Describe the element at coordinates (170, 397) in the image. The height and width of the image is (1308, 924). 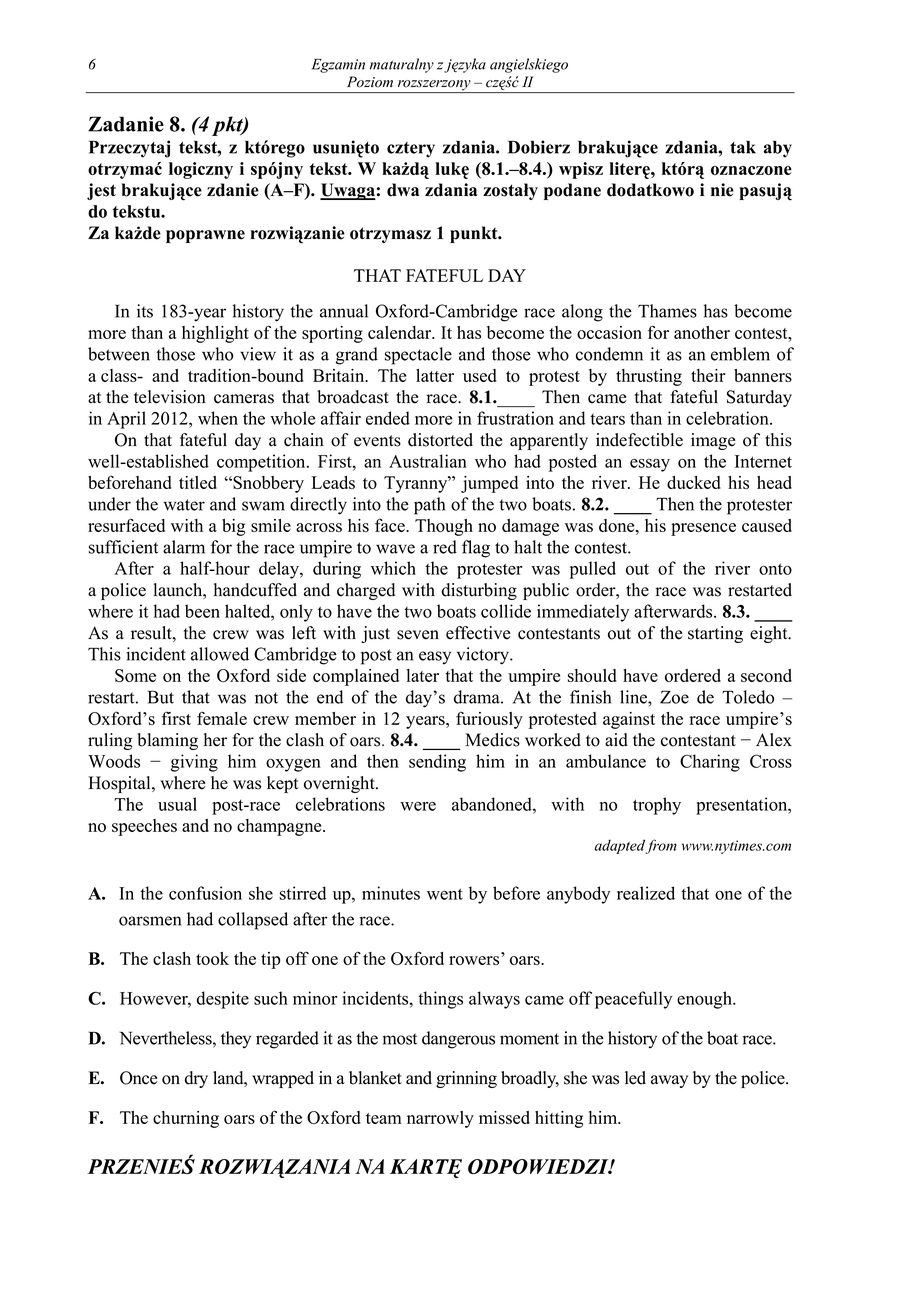
I see `television` at that location.
